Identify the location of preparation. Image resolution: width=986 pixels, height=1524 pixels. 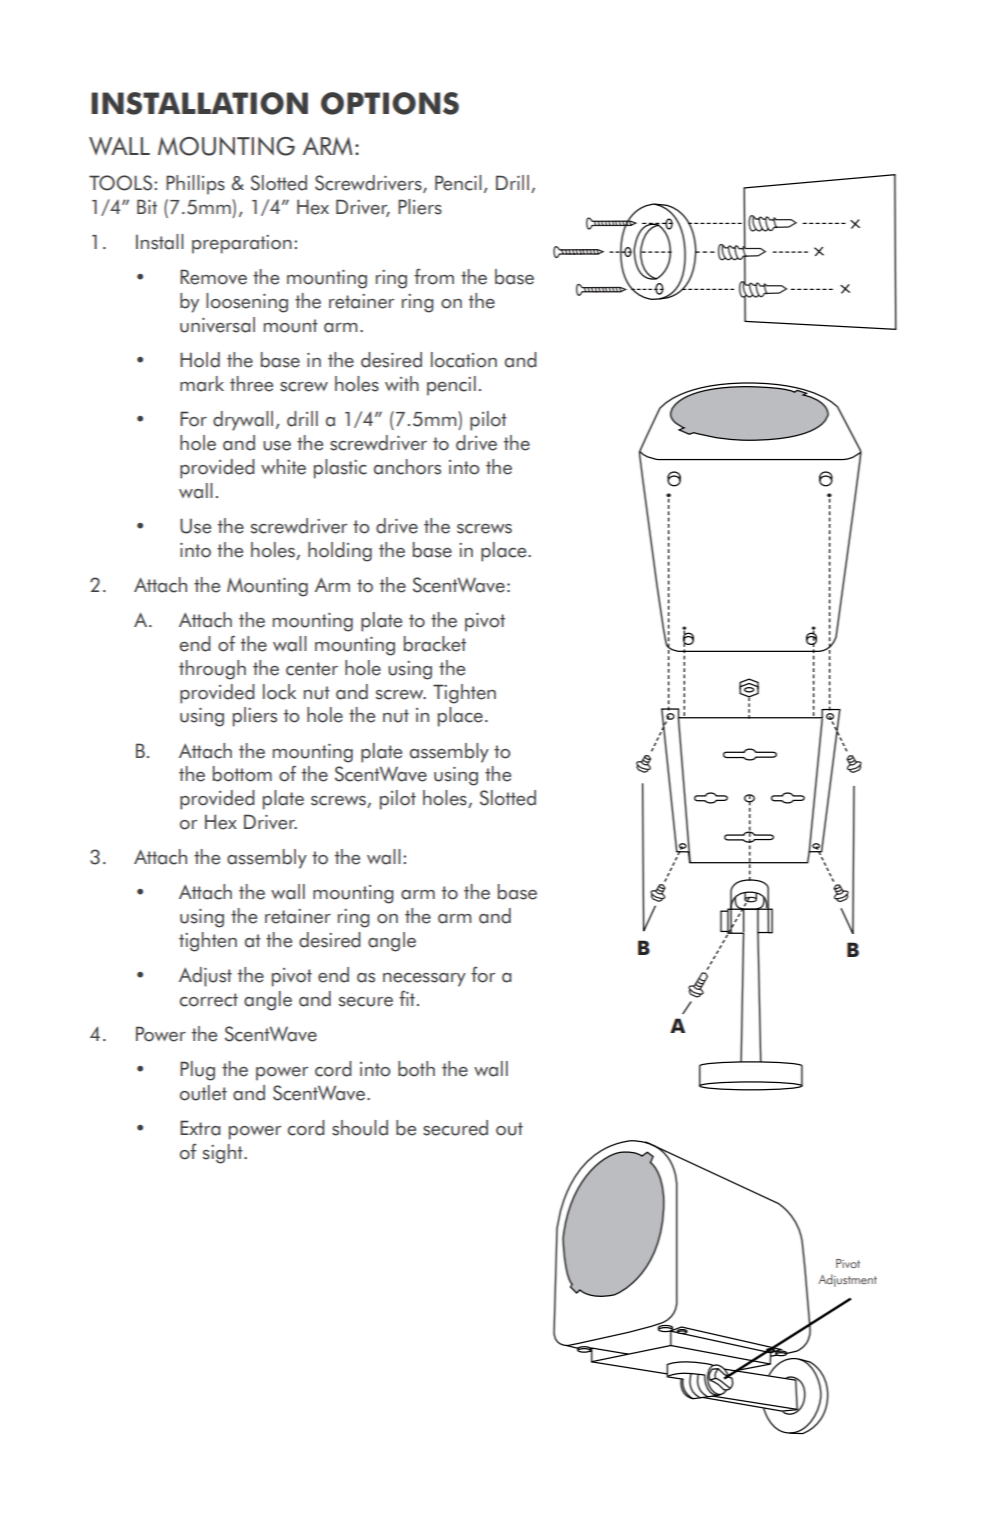
(242, 244).
